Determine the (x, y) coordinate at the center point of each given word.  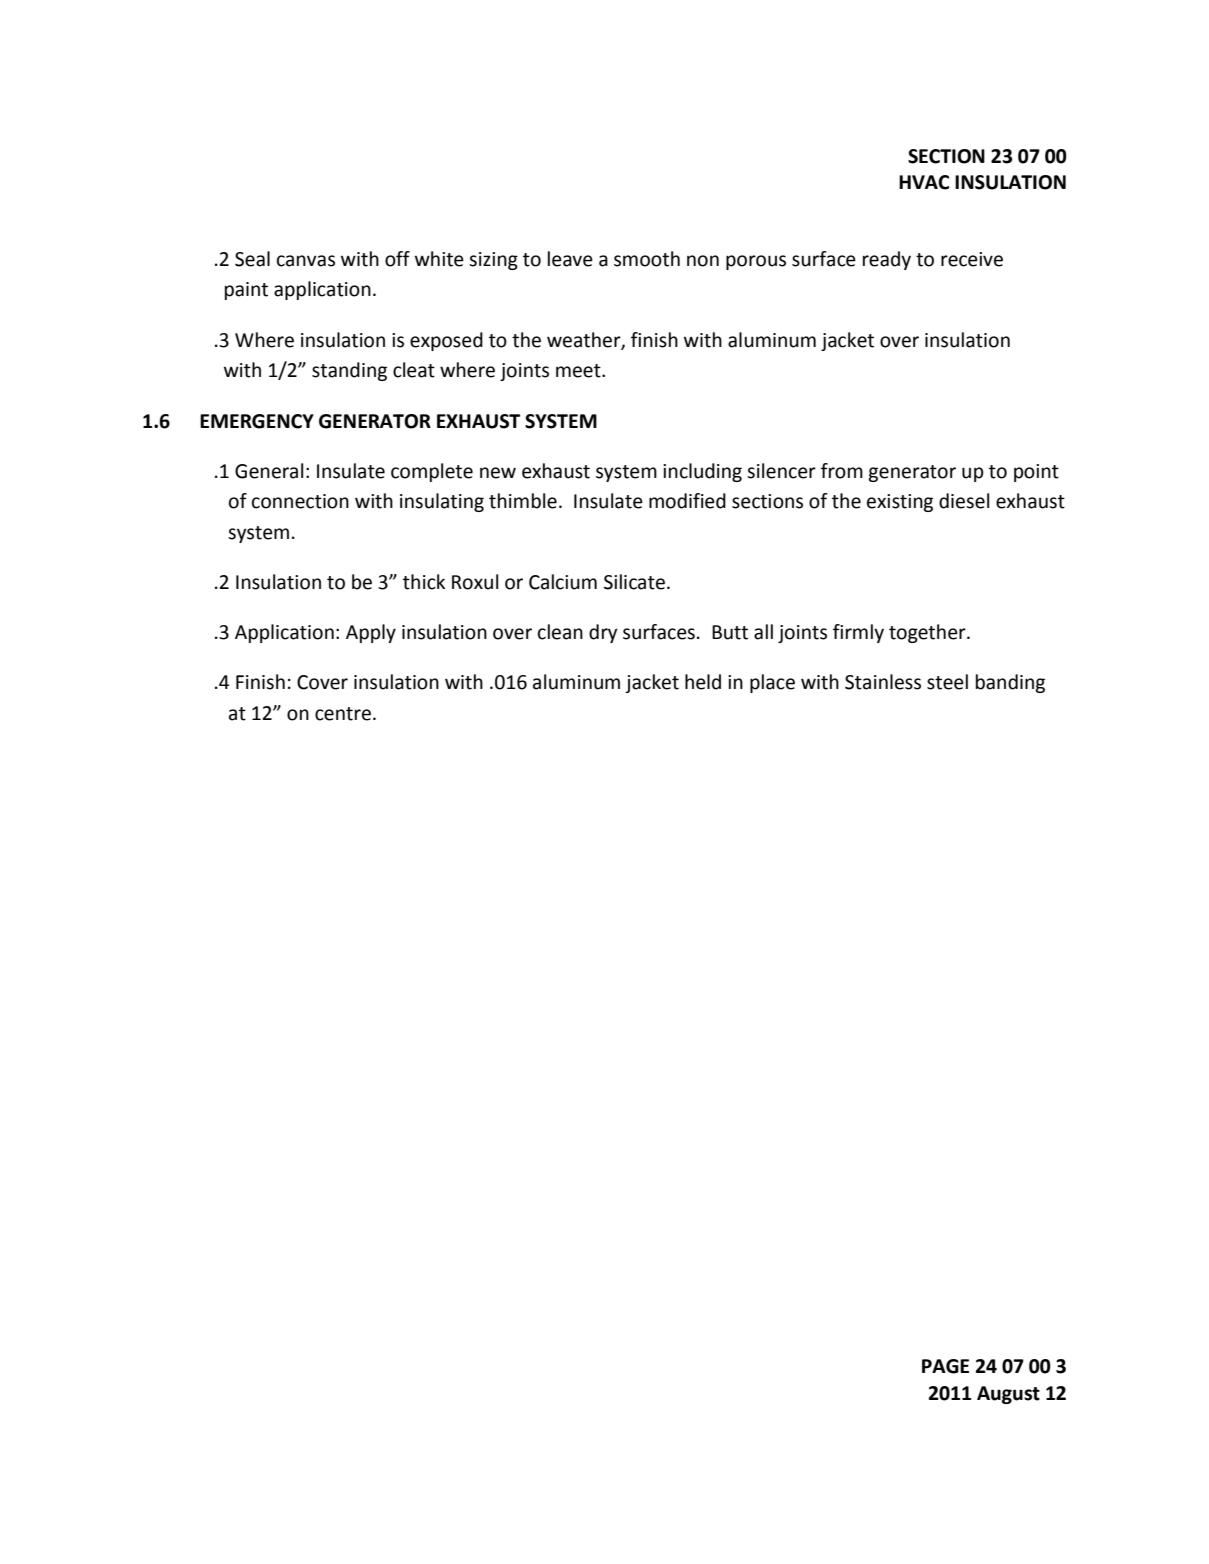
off (397, 259)
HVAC (924, 182)
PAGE (945, 1366)
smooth (647, 259)
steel (947, 682)
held (703, 682)
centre (343, 714)
